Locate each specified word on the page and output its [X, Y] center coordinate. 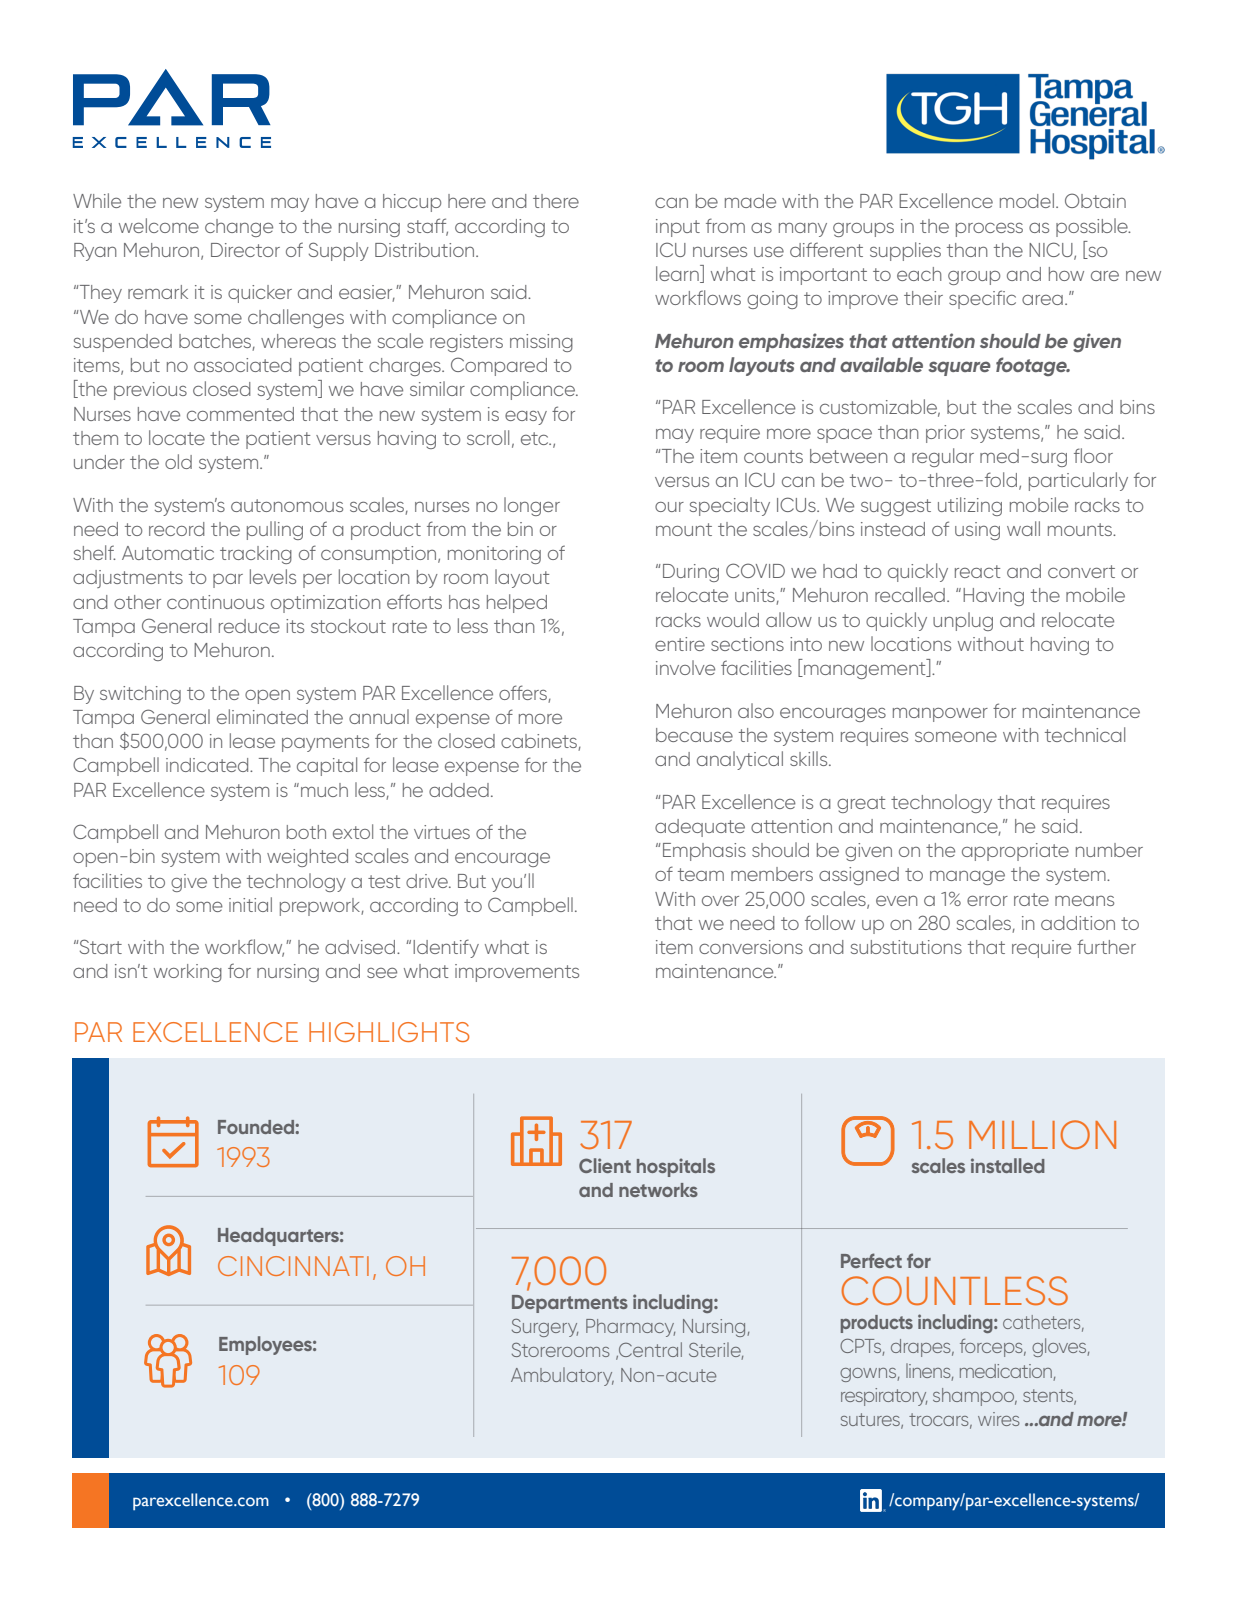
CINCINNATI [293, 1266]
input [678, 228]
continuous [215, 602]
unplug [963, 621]
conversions [751, 947]
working [188, 973]
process [989, 229]
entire [680, 644]
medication [1006, 1371]
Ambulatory [562, 1376]
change [239, 228]
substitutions [906, 947]
